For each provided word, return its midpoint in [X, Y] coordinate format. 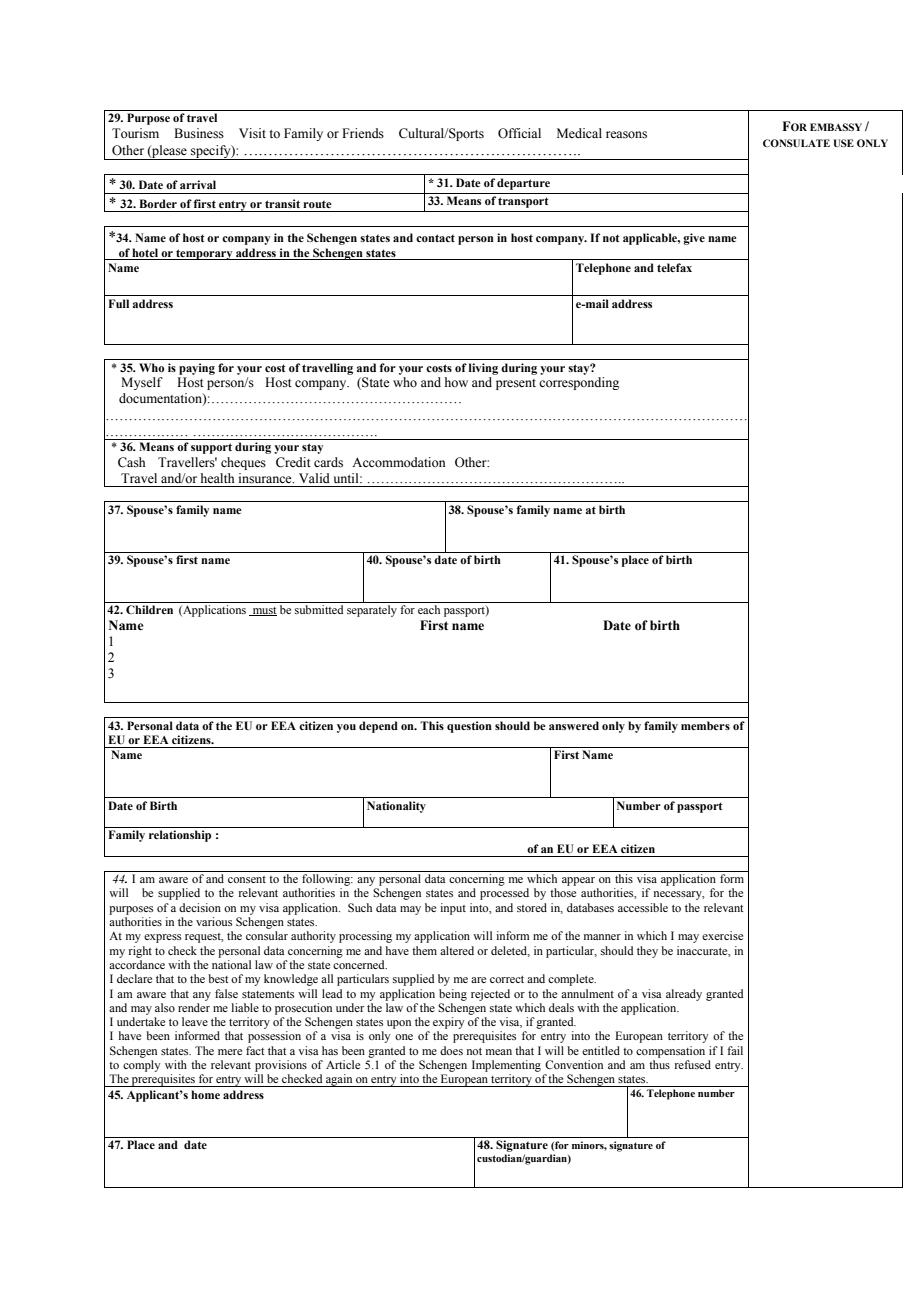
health [218, 478]
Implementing [506, 1066]
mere [230, 1052]
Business [199, 133]
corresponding [579, 383]
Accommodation [399, 462]
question [469, 727]
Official [519, 133]
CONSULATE [796, 143]
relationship [180, 836]
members [705, 725]
